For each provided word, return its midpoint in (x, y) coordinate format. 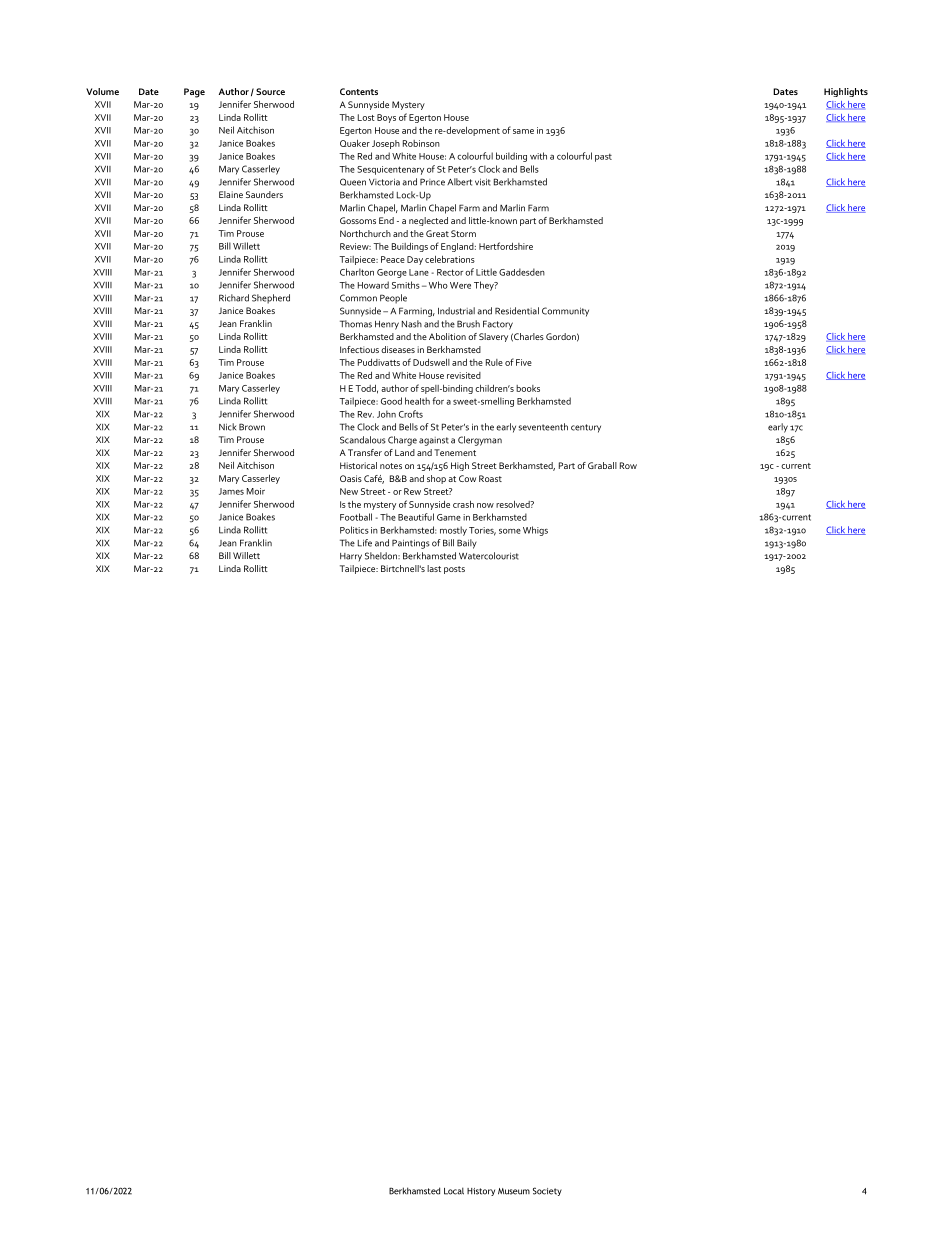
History (481, 1192)
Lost (366, 117)
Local (454, 1191)
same (523, 131)
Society (547, 1191)
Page (194, 93)
